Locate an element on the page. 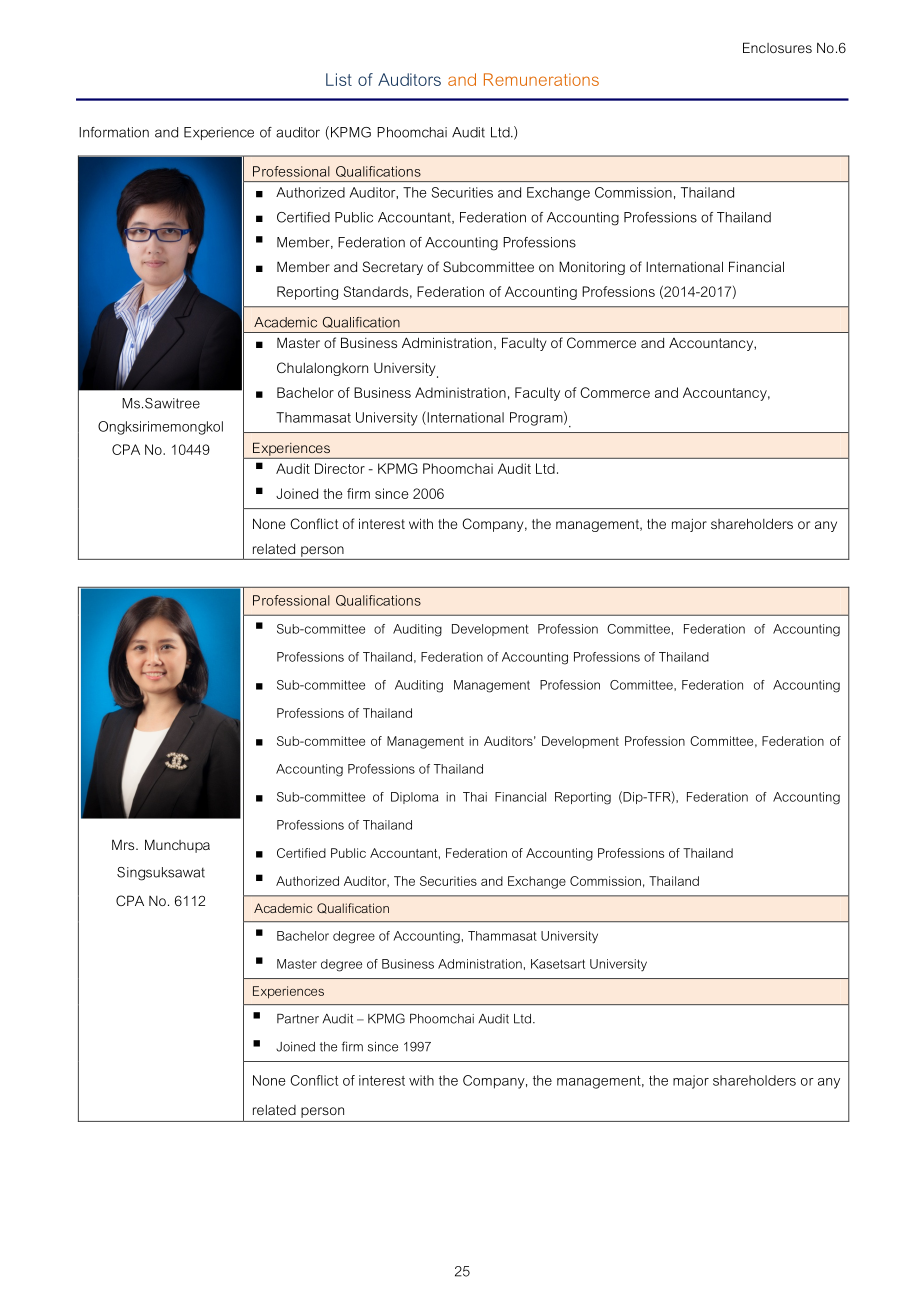 Image resolution: width=924 pixels, height=1308 pixels. Secretary is located at coordinates (392, 268).
